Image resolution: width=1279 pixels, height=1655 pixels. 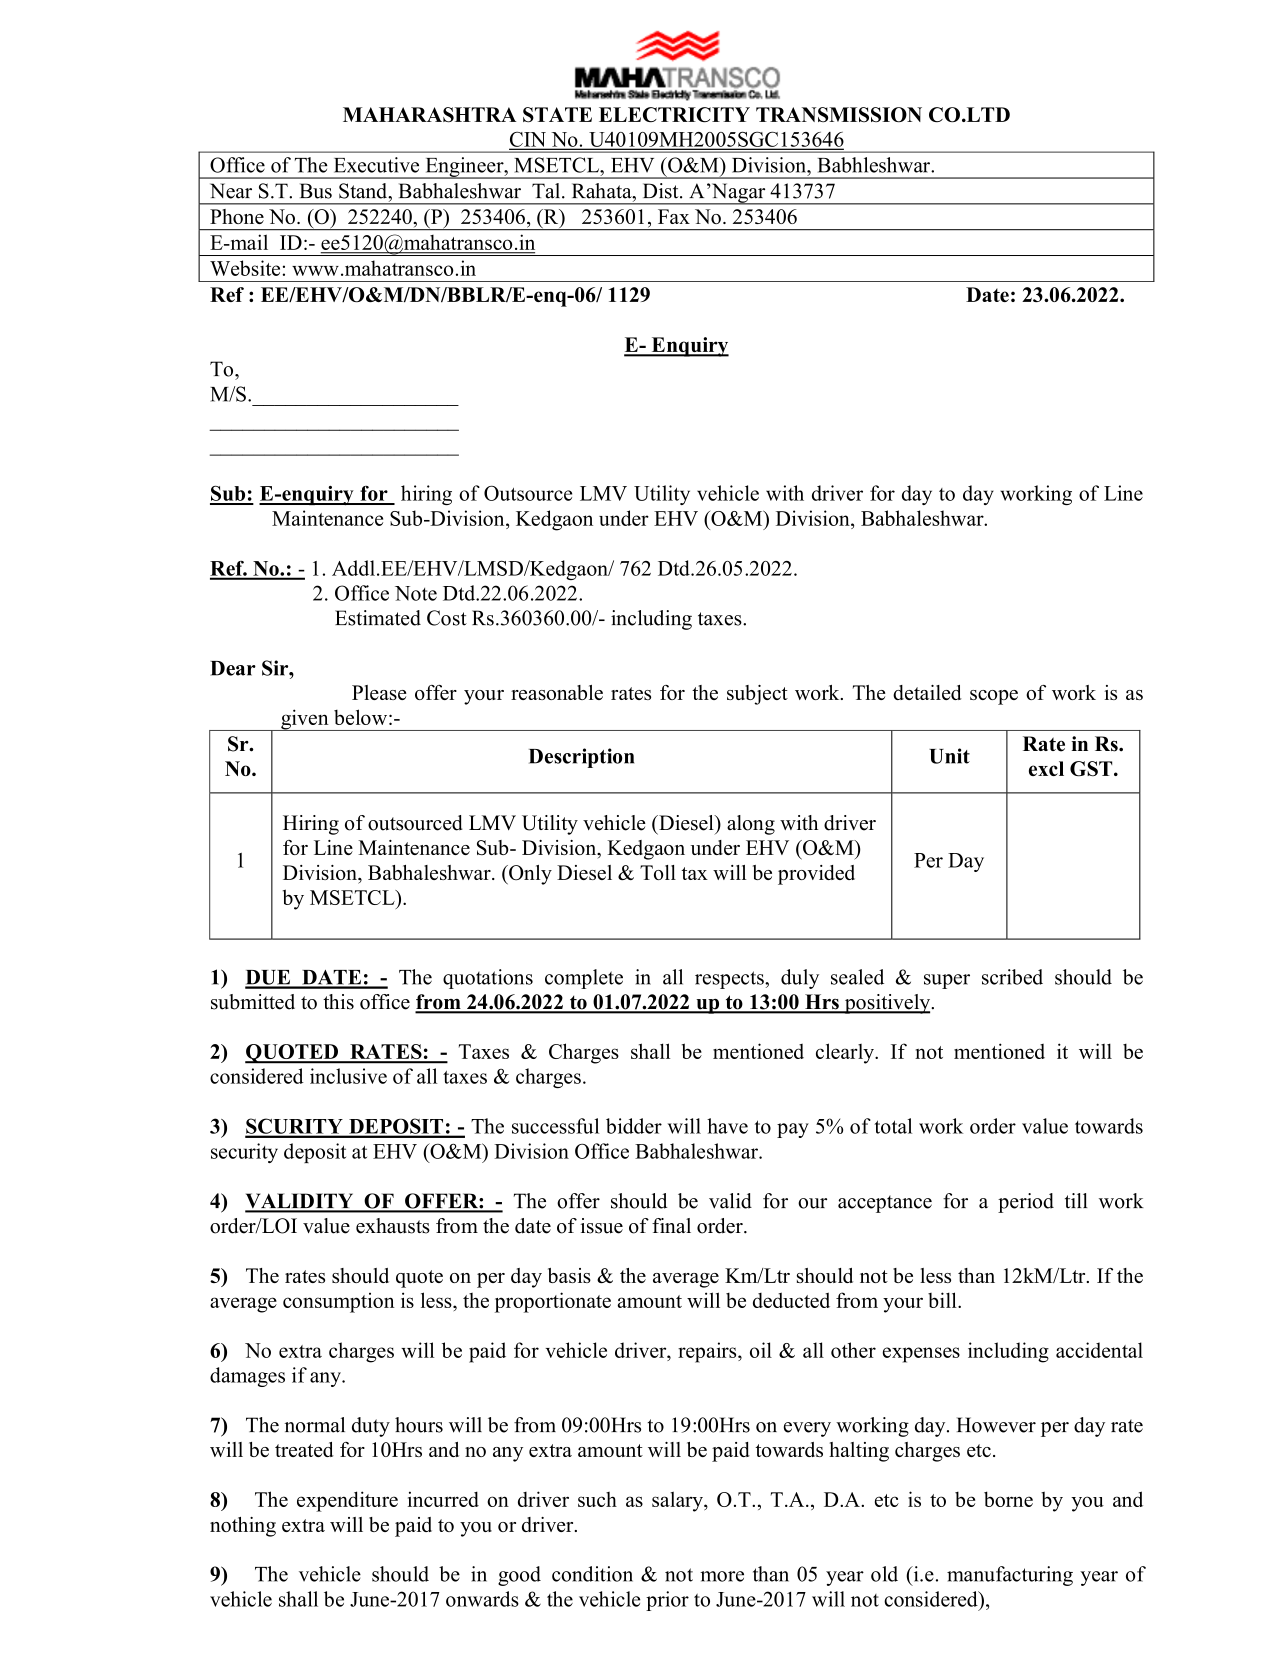 What do you see at coordinates (662, 191) in the image?
I see `Dist` at bounding box center [662, 191].
